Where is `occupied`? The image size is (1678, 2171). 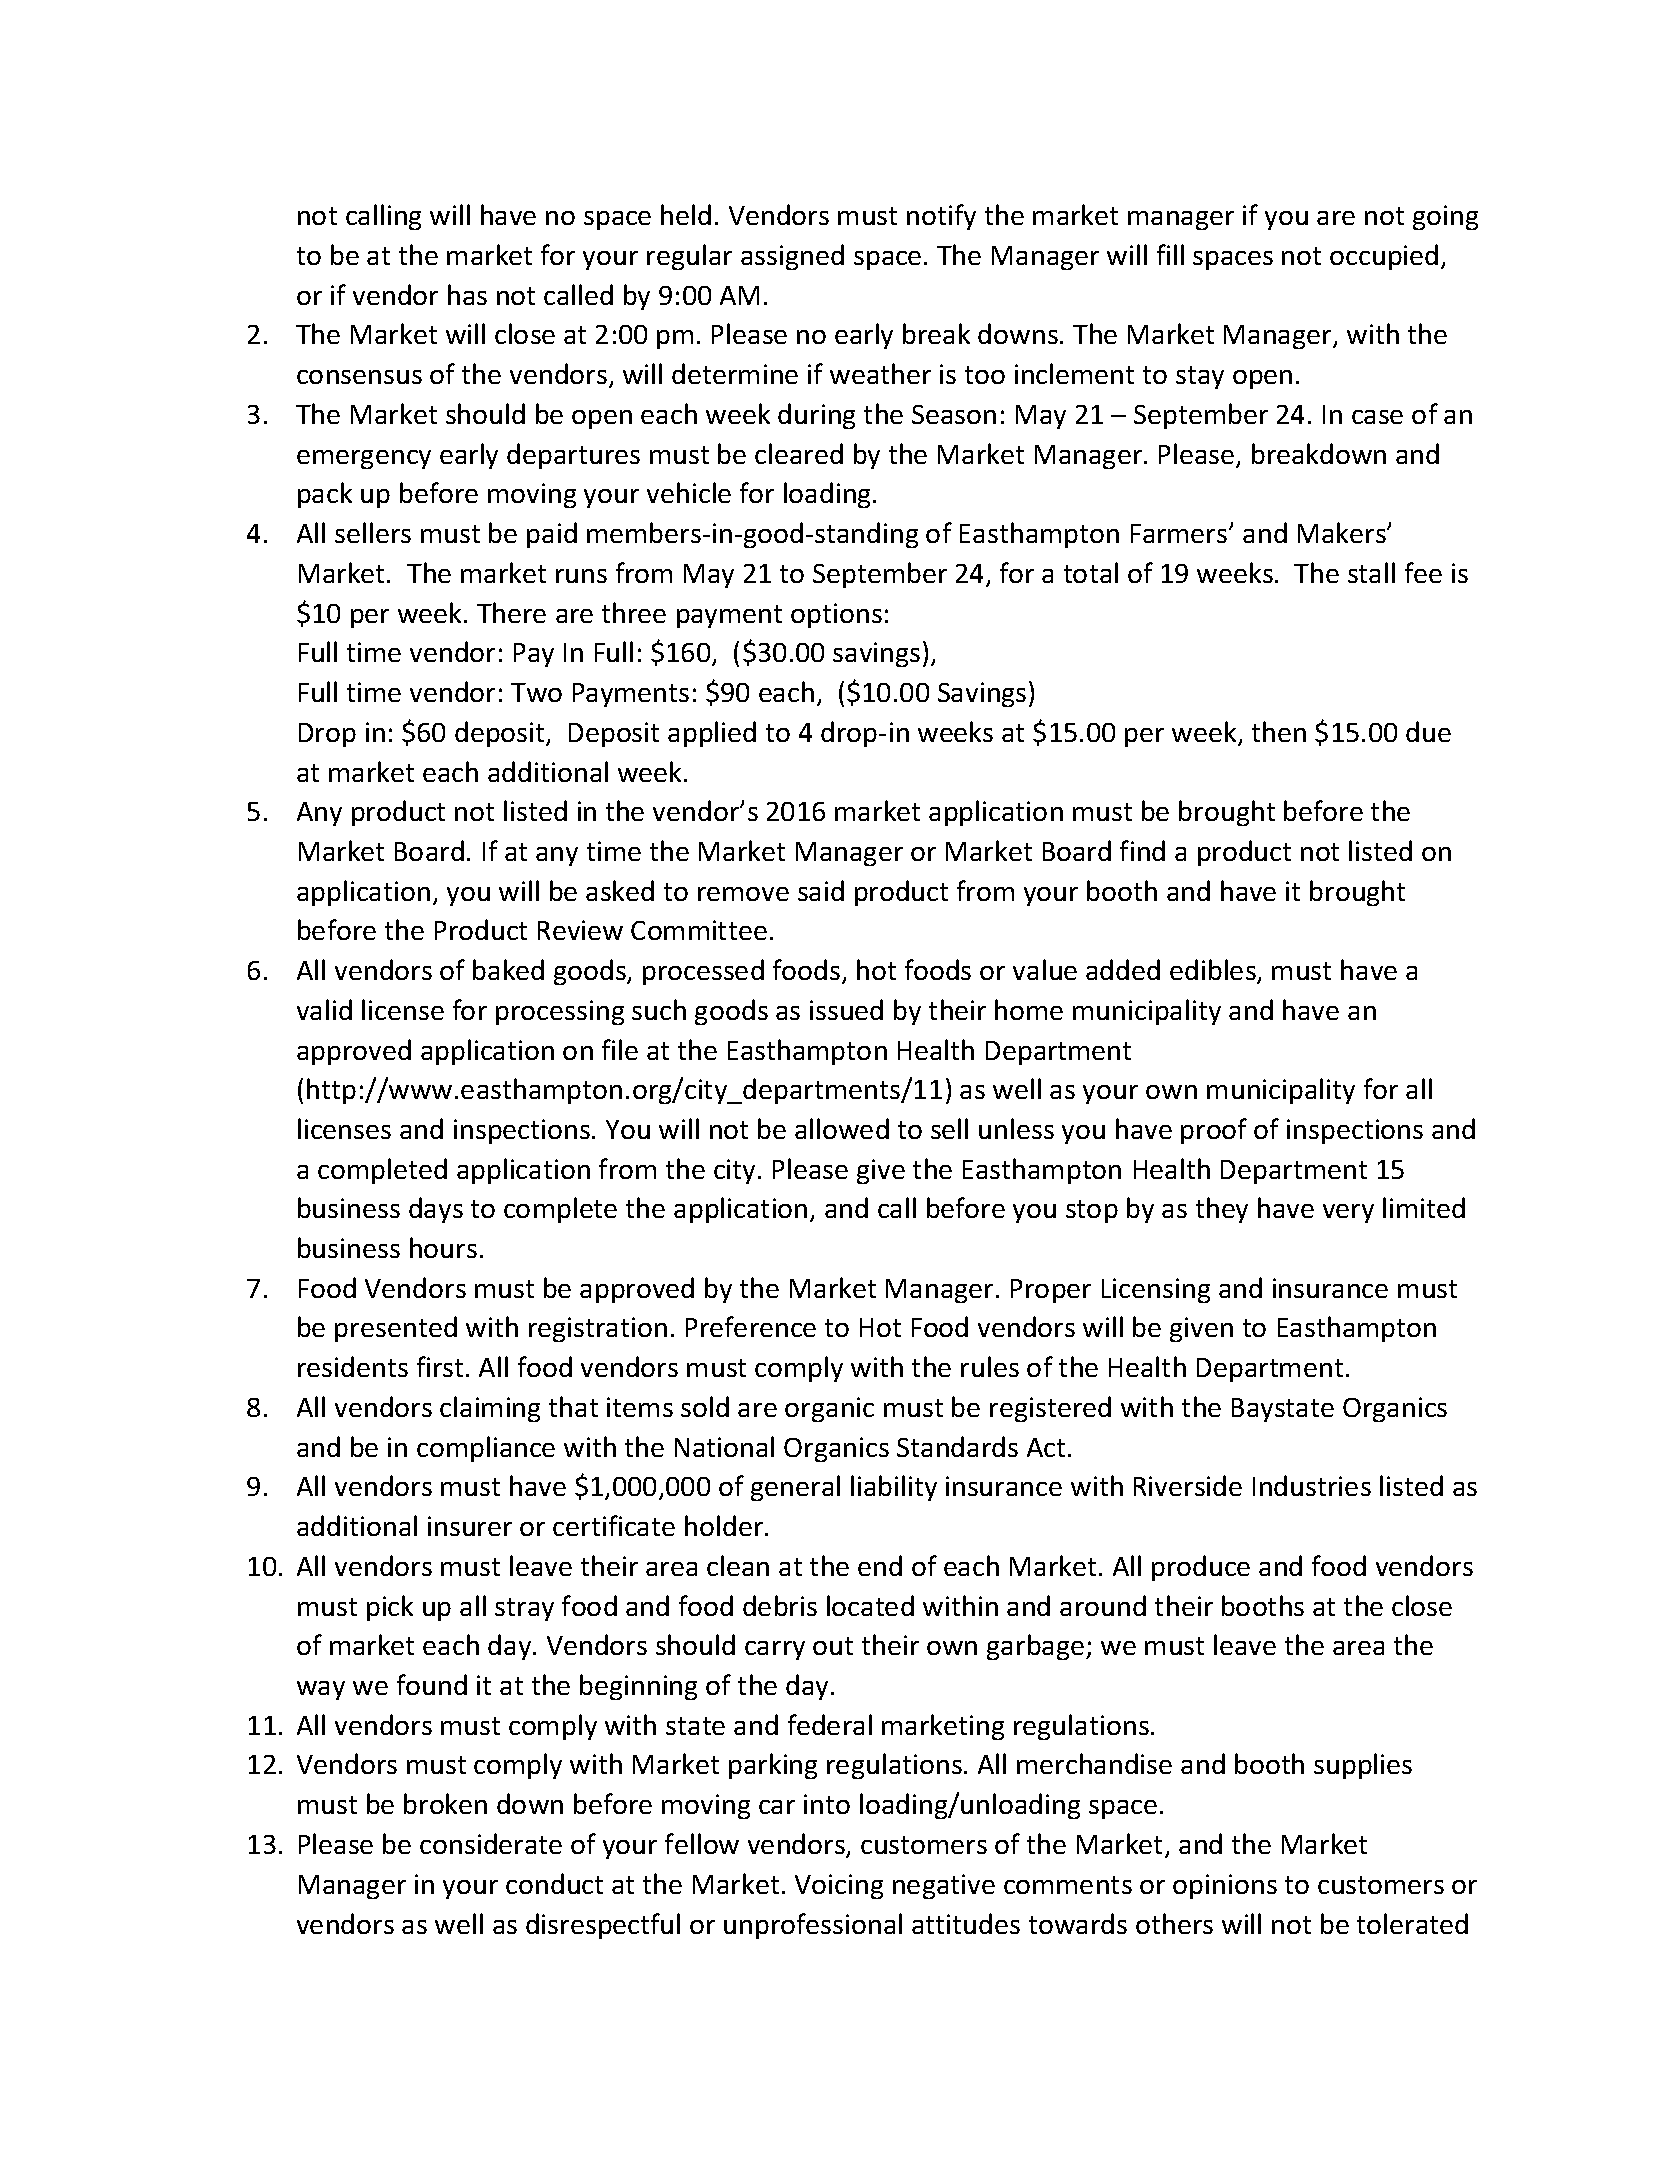 occupied is located at coordinates (1384, 257).
